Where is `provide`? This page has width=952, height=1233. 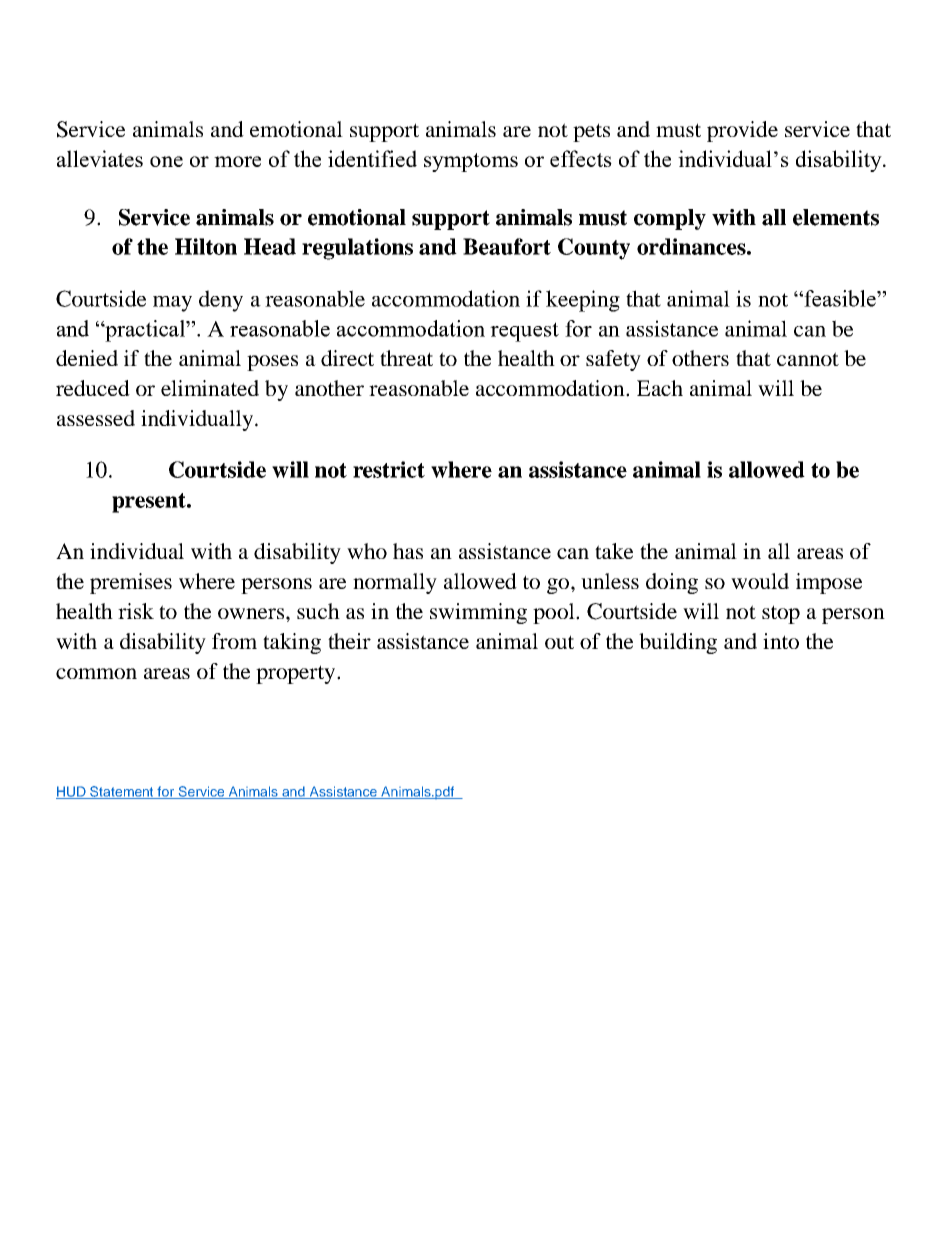
provide is located at coordinates (742, 131).
